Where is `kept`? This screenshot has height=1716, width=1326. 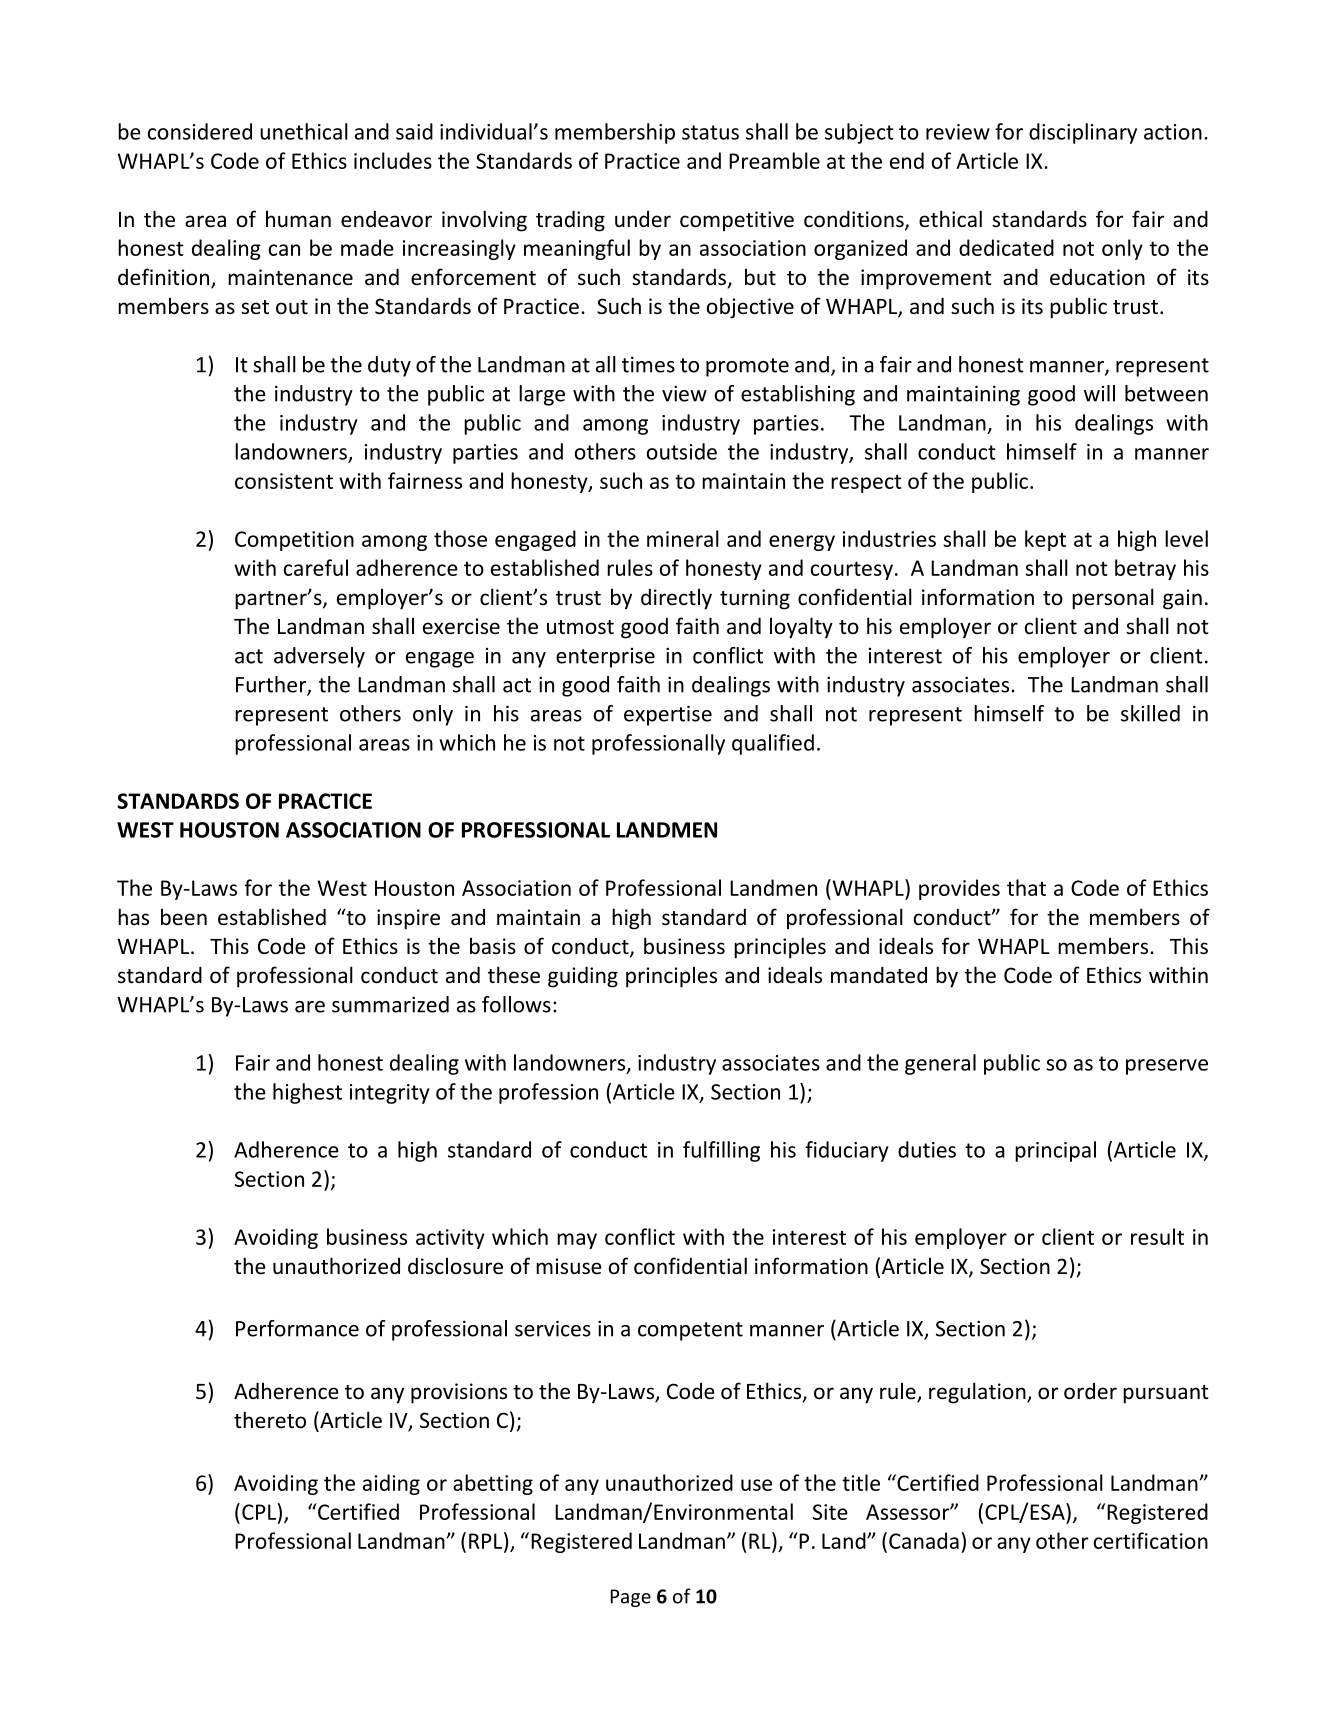
kept is located at coordinates (1045, 540).
